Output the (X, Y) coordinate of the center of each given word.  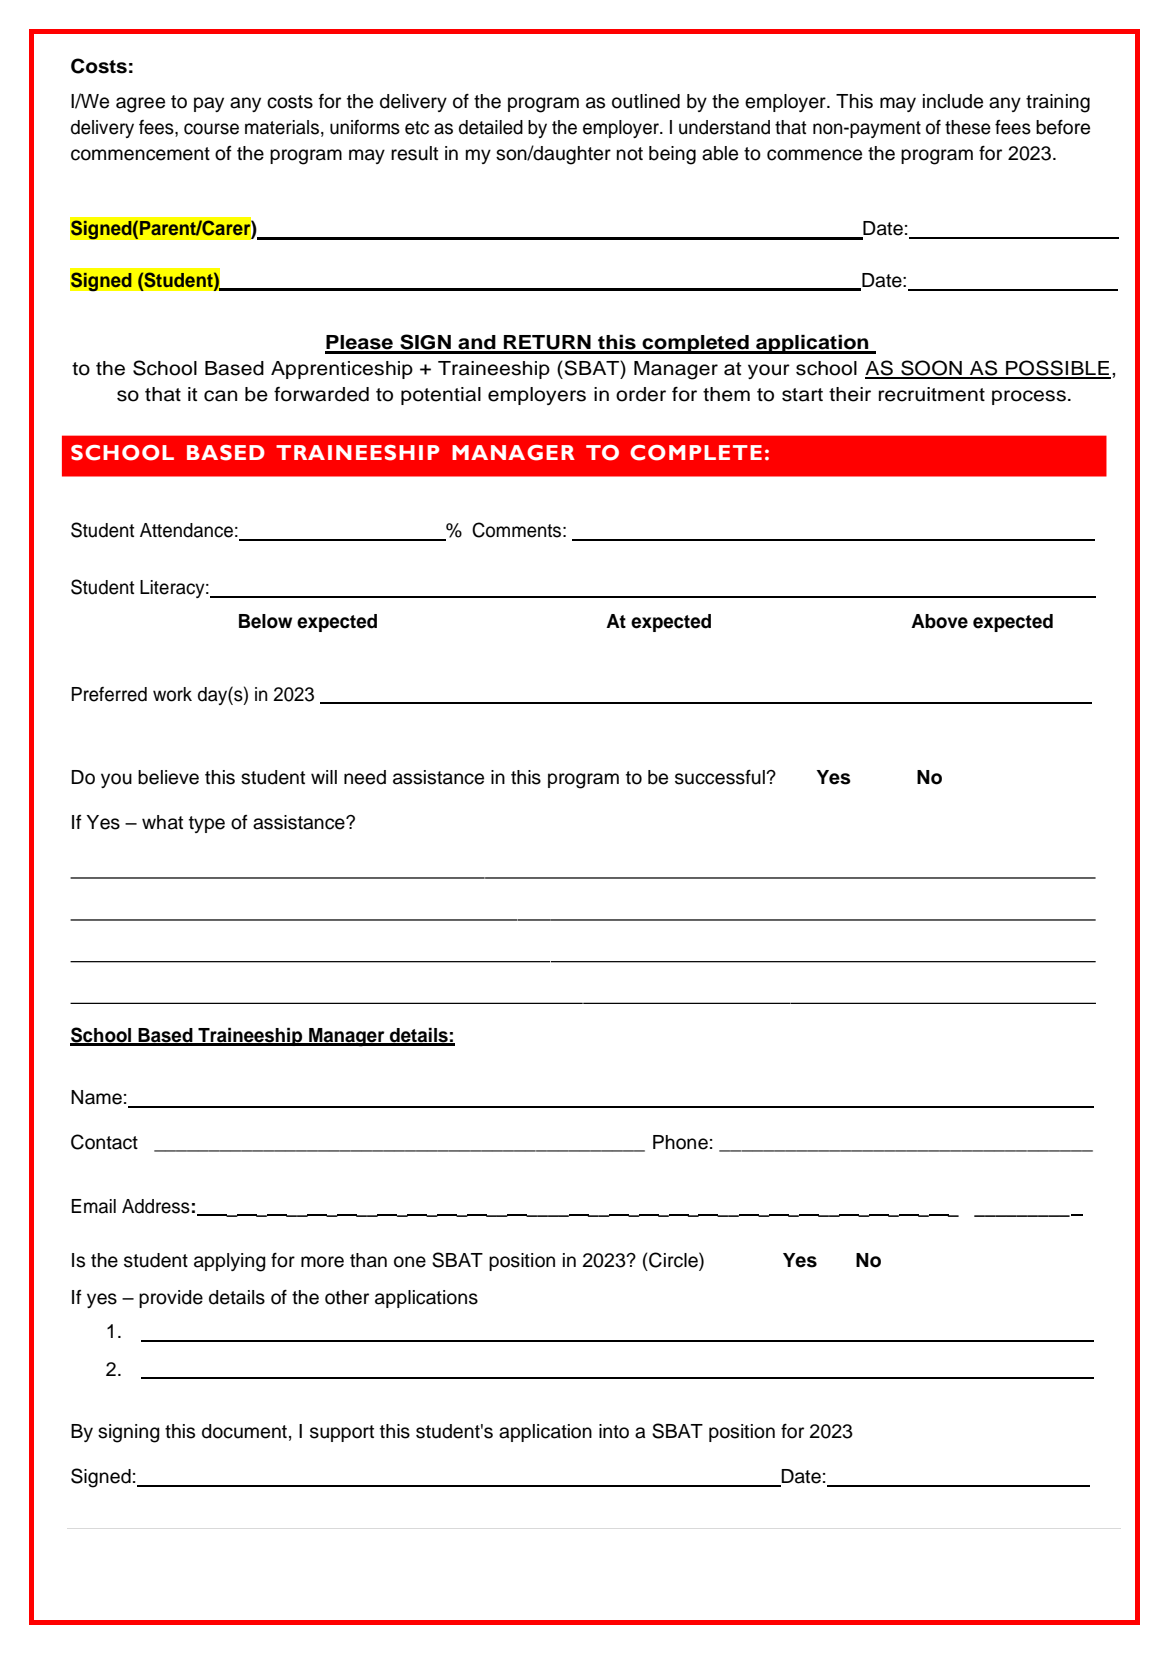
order (641, 394)
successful (721, 777)
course (211, 129)
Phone (680, 1142)
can (220, 396)
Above (939, 621)
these (968, 127)
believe (168, 777)
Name (96, 1097)
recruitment (932, 394)
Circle (673, 1261)
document (244, 1431)
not (630, 154)
